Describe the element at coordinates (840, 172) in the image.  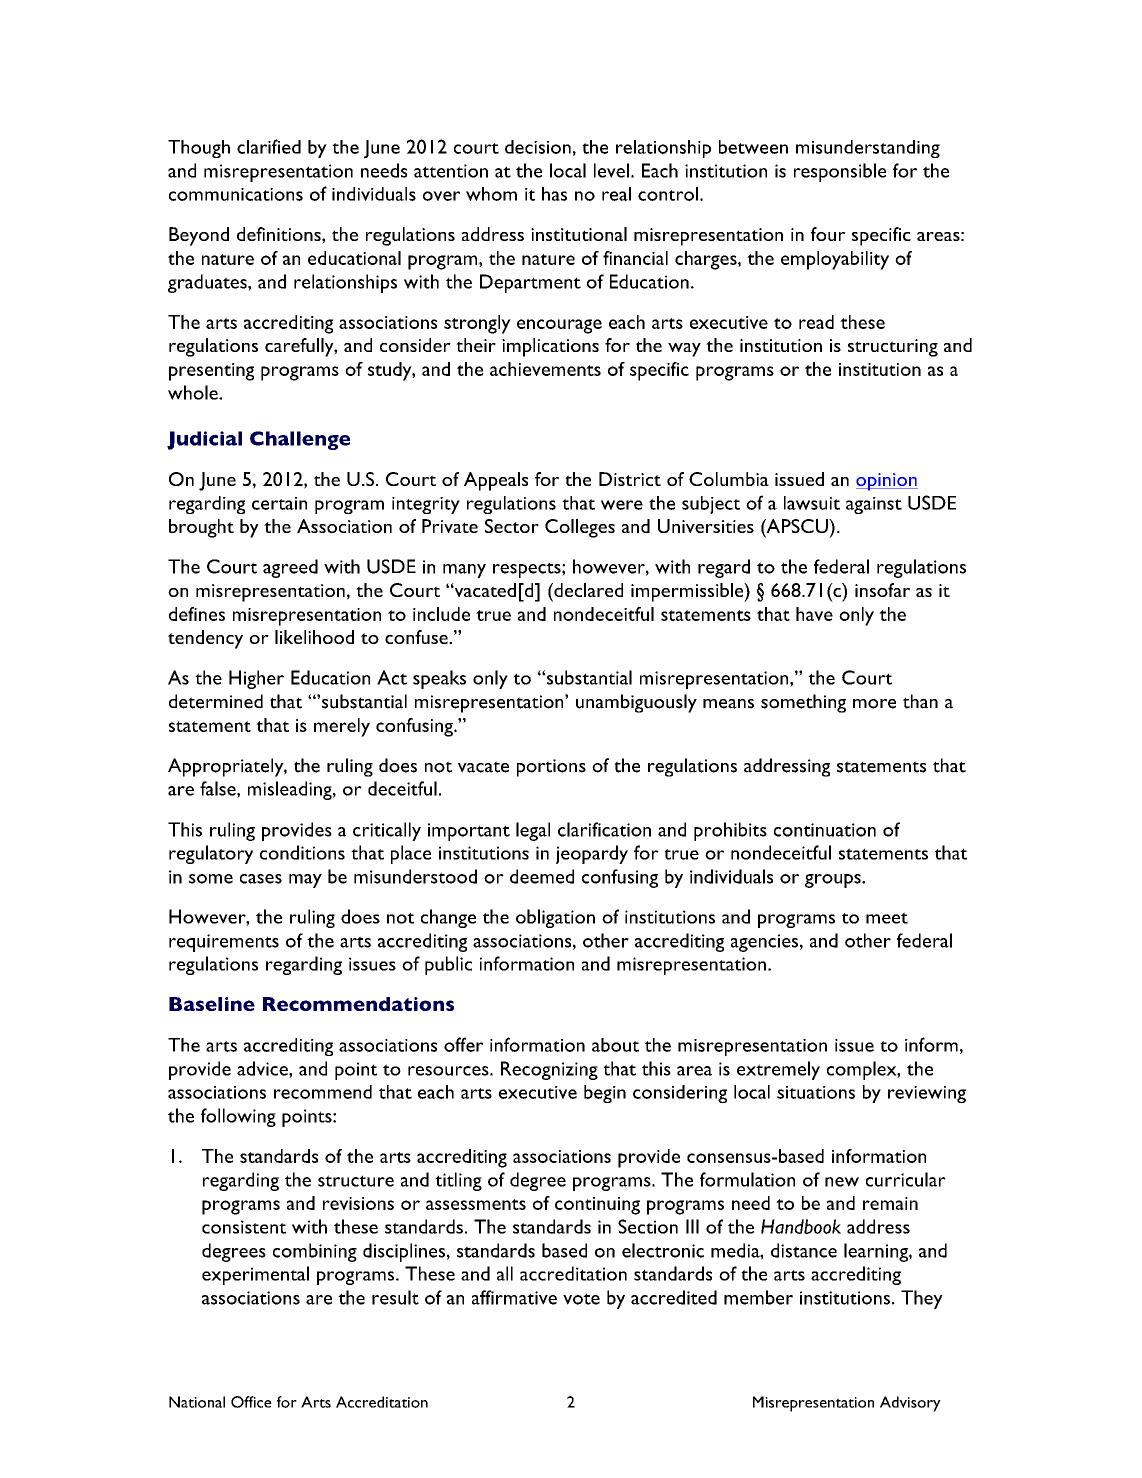
I see `responsible` at that location.
